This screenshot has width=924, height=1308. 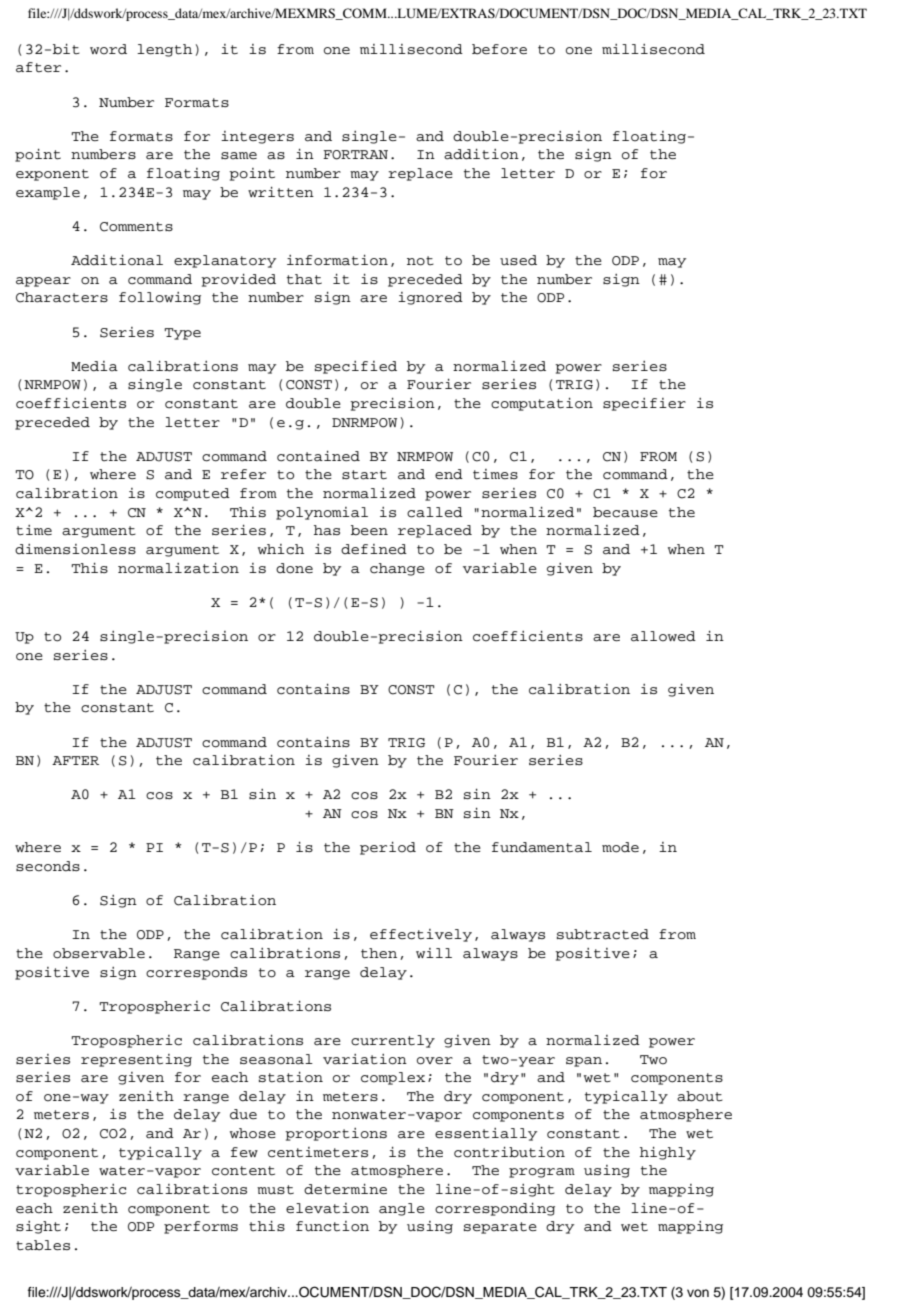 I want to click on before, so click(x=499, y=49).
